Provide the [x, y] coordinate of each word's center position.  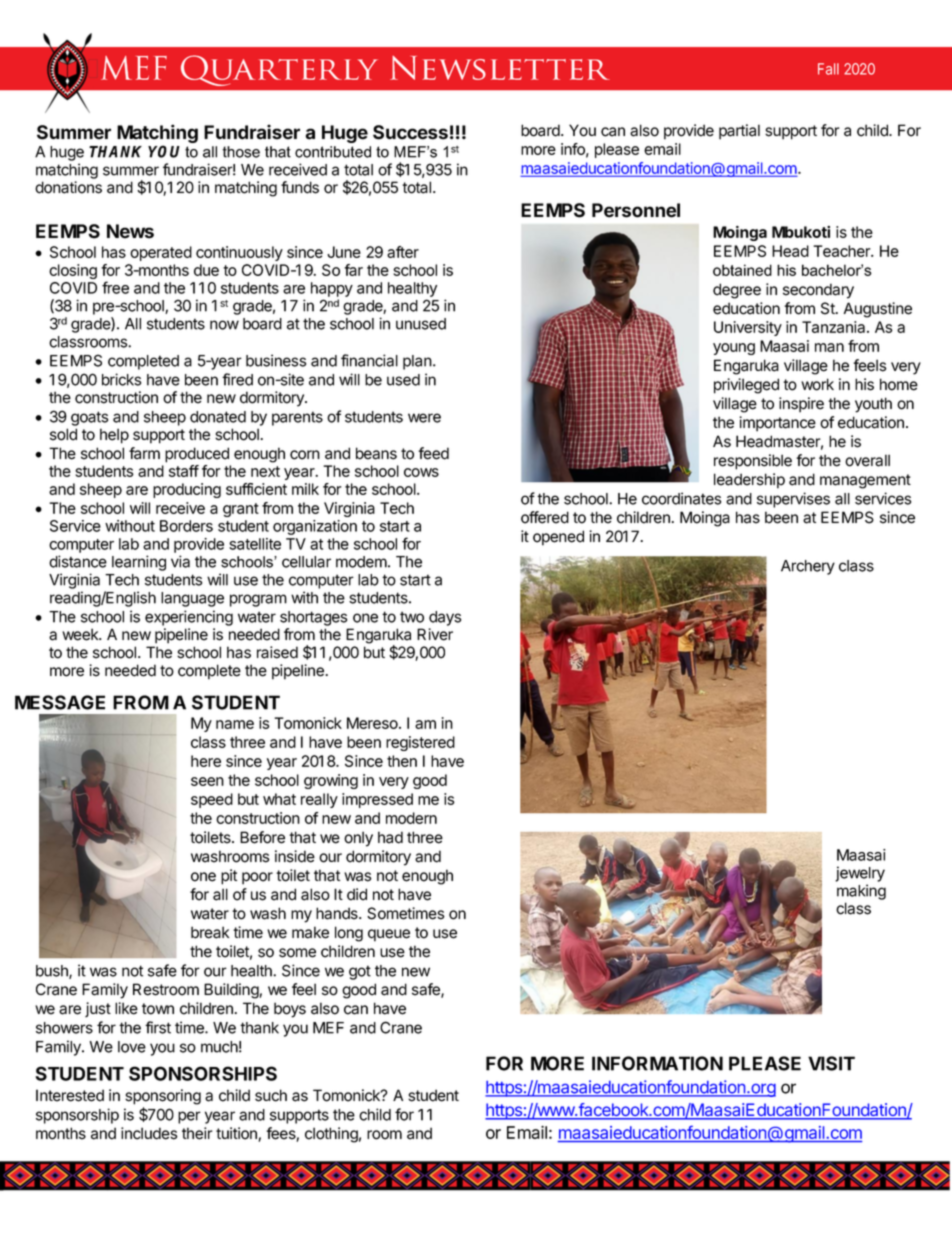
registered [420, 743]
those [241, 152]
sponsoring [163, 1097]
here [206, 761]
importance [777, 424]
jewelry [860, 874]
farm [144, 453]
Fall [828, 69]
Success [410, 132]
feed [433, 453]
